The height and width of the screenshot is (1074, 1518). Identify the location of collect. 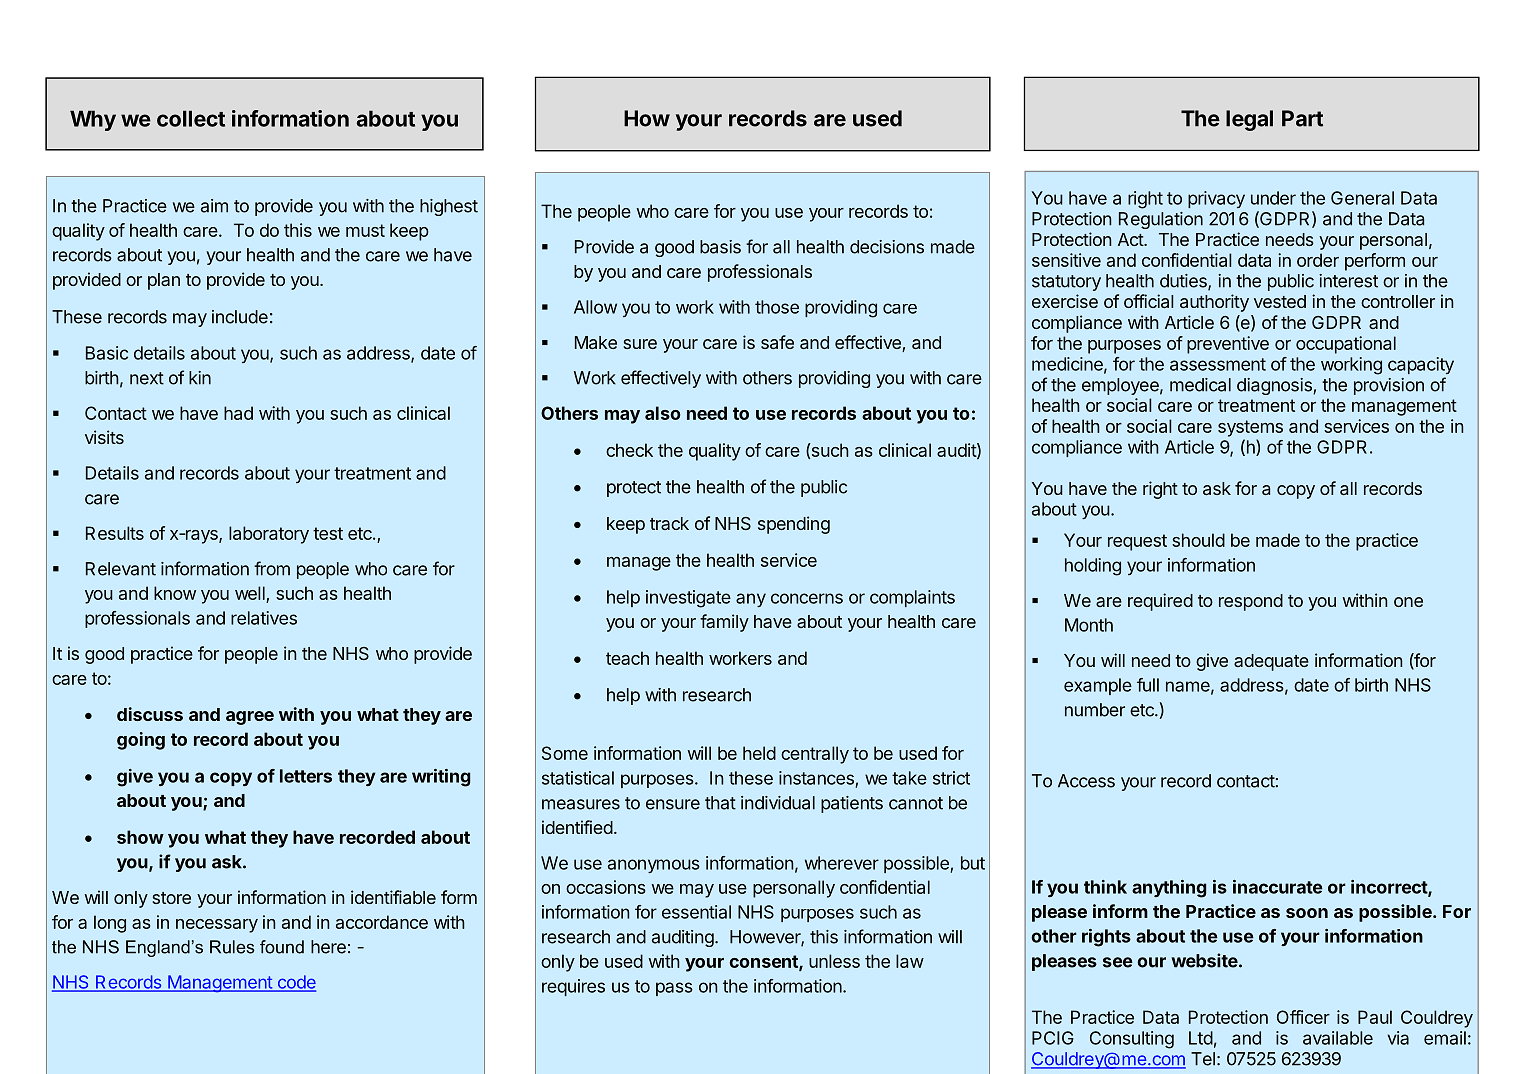
(191, 118).
